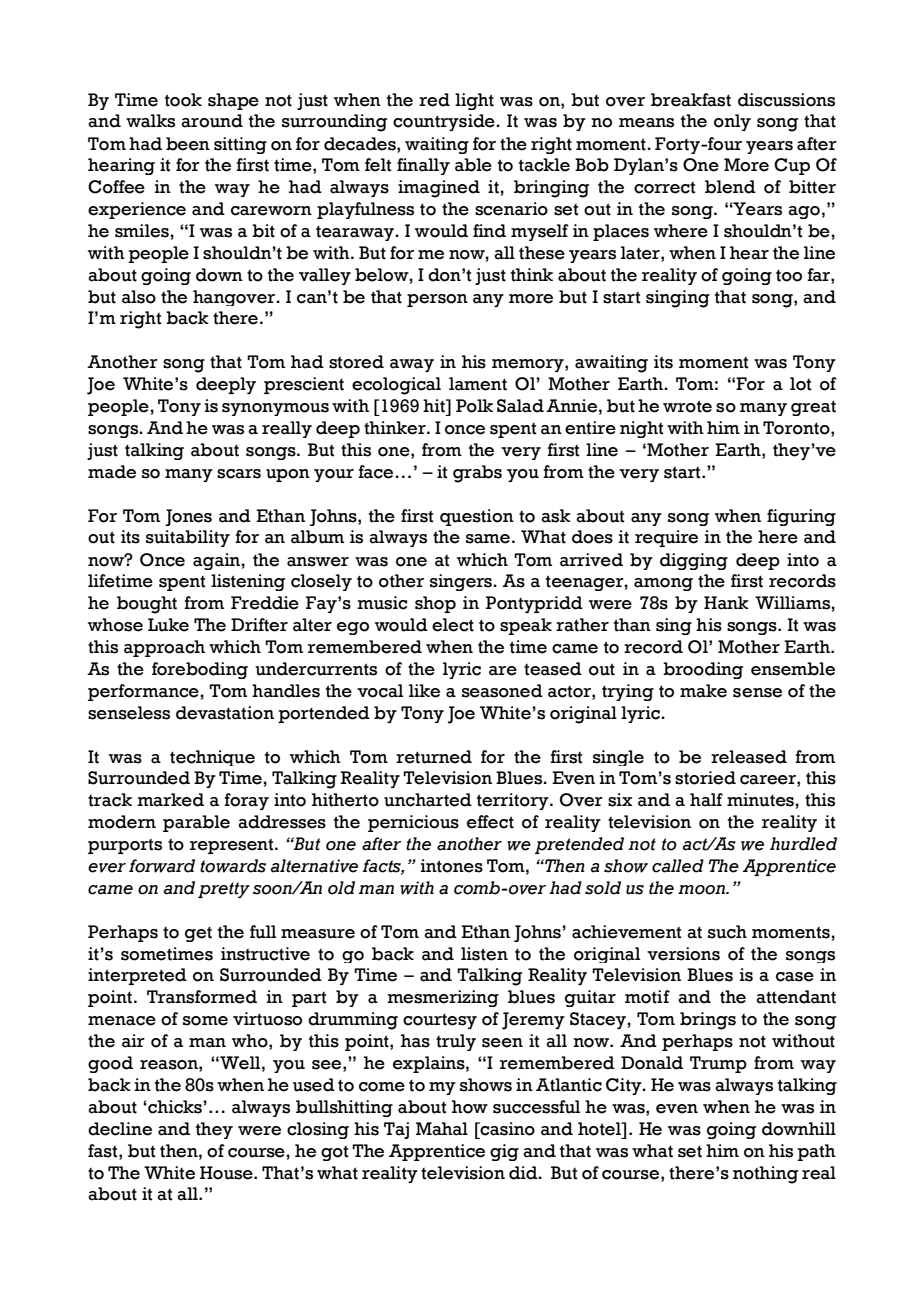  I want to click on been, so click(188, 144).
